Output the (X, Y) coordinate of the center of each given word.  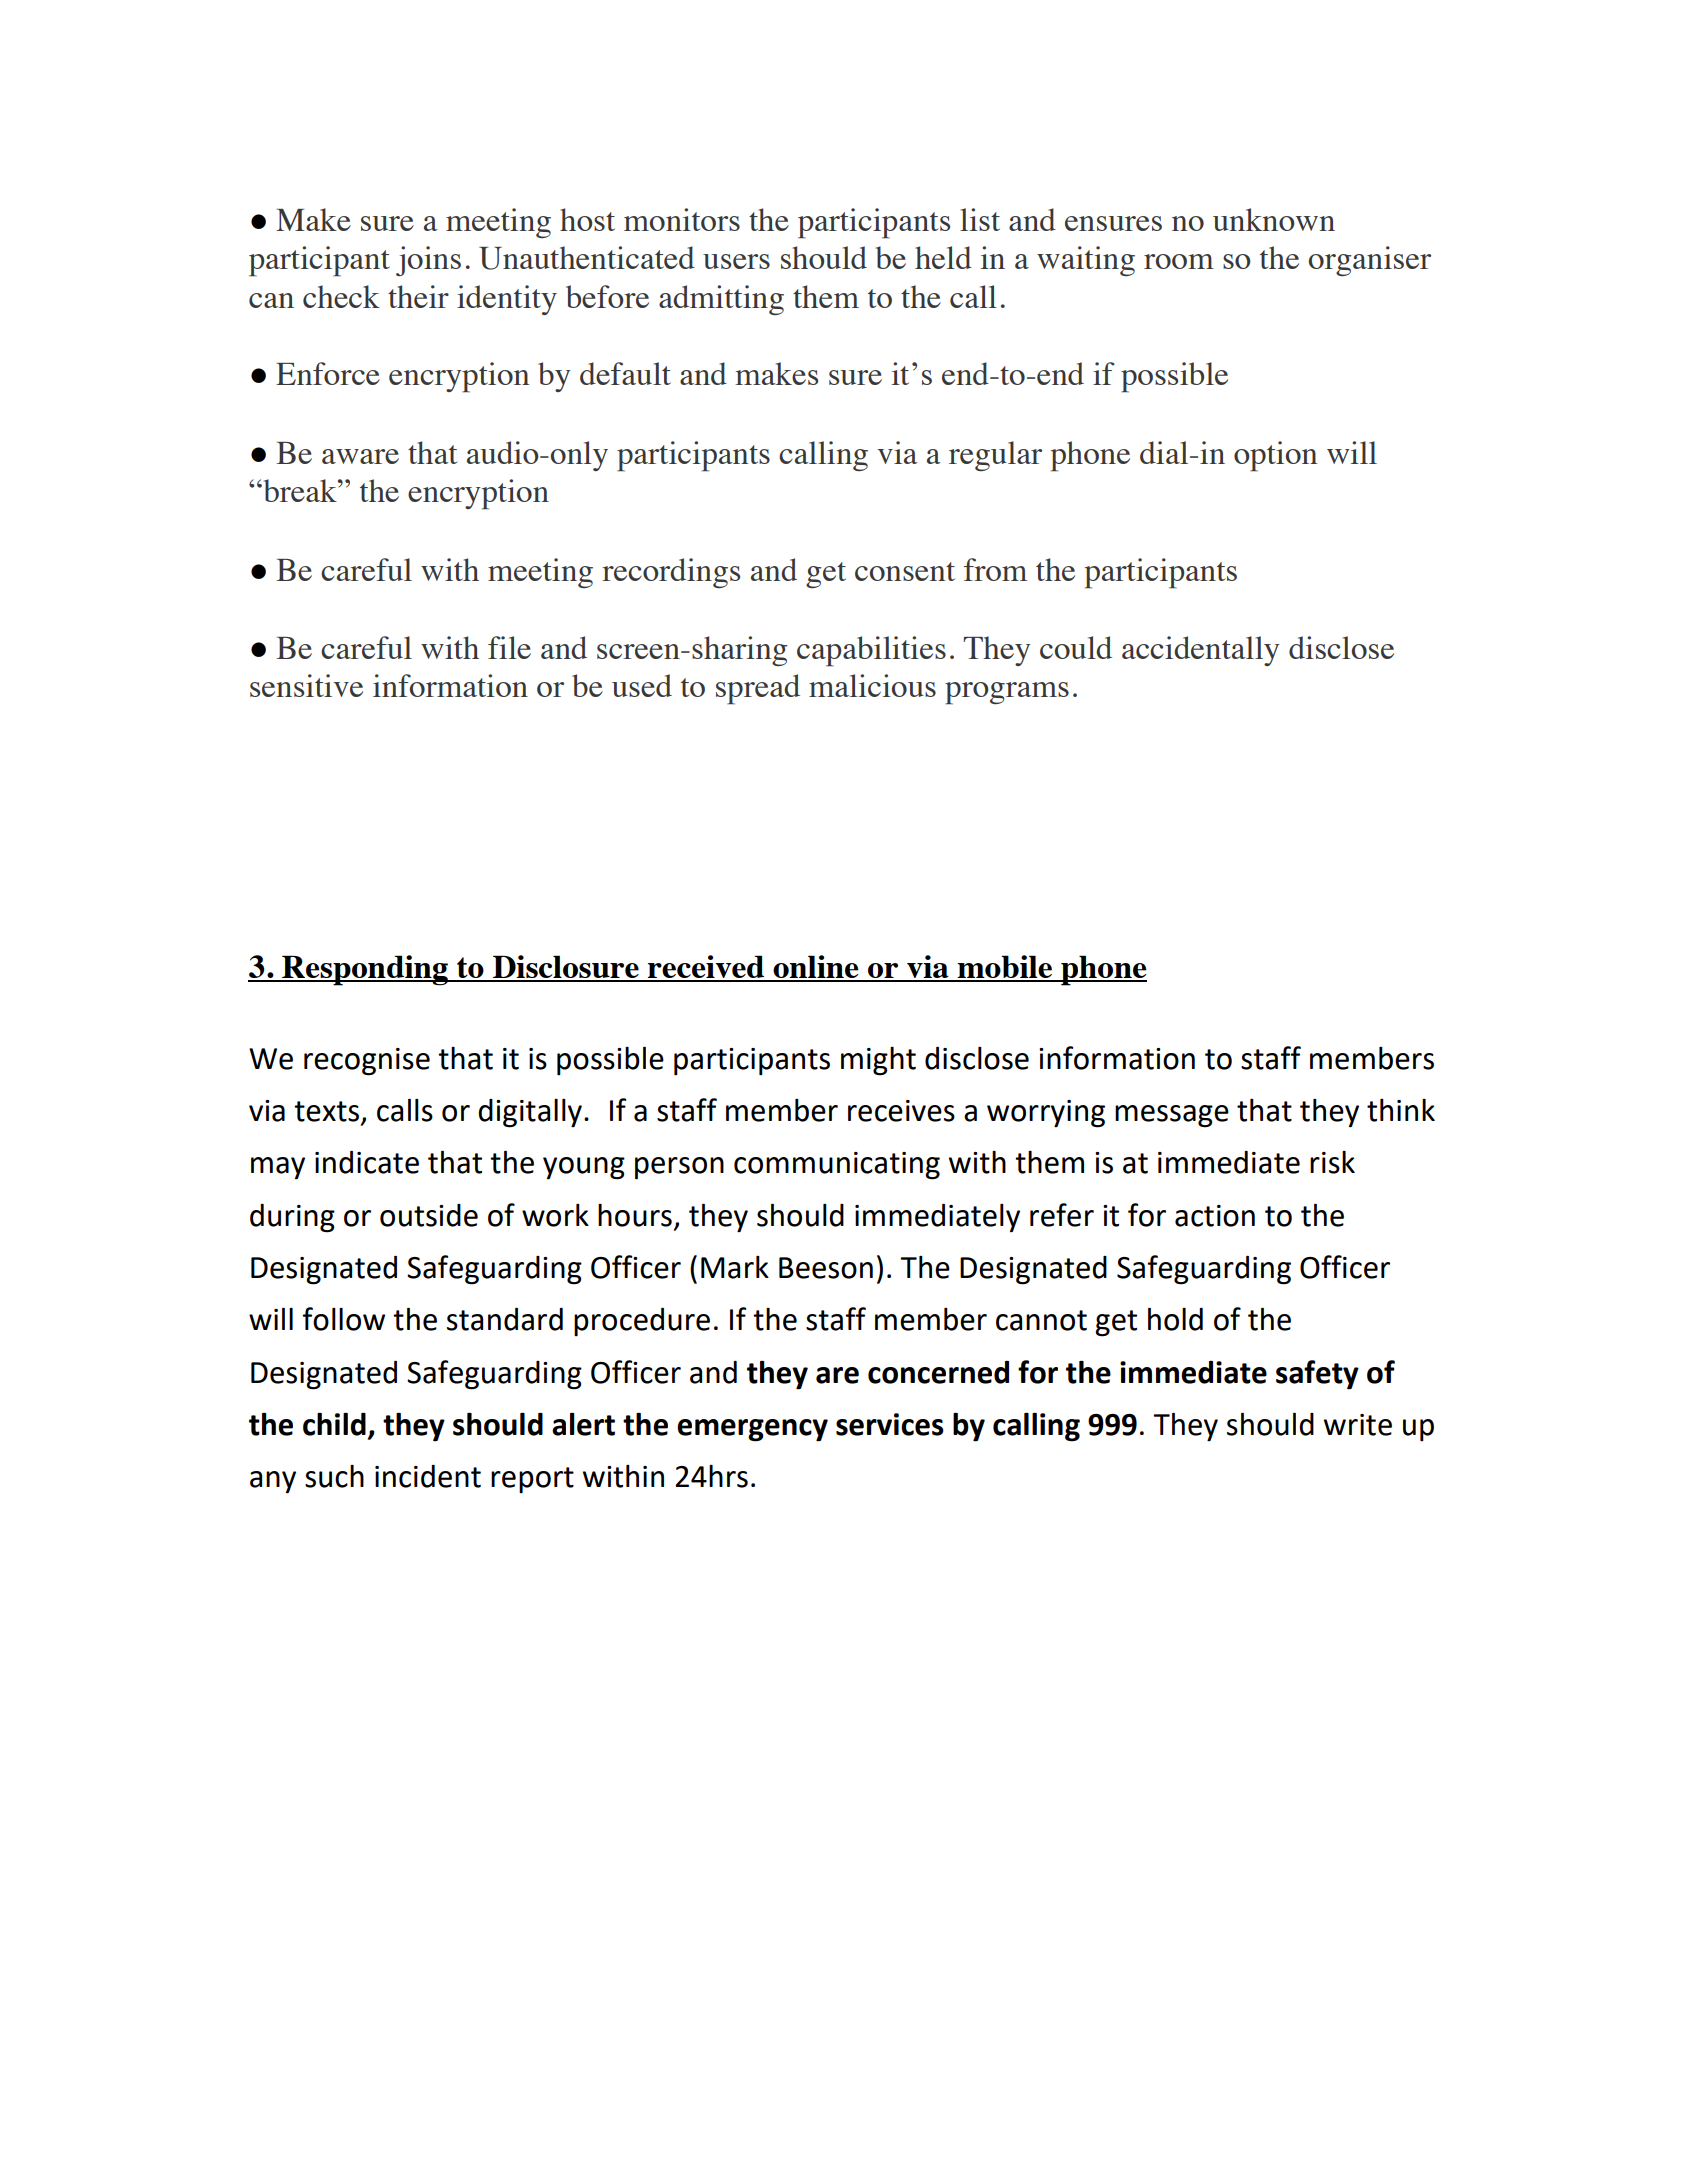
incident (428, 1476)
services (890, 1424)
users (736, 261)
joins (428, 261)
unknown (1274, 219)
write (1358, 1425)
